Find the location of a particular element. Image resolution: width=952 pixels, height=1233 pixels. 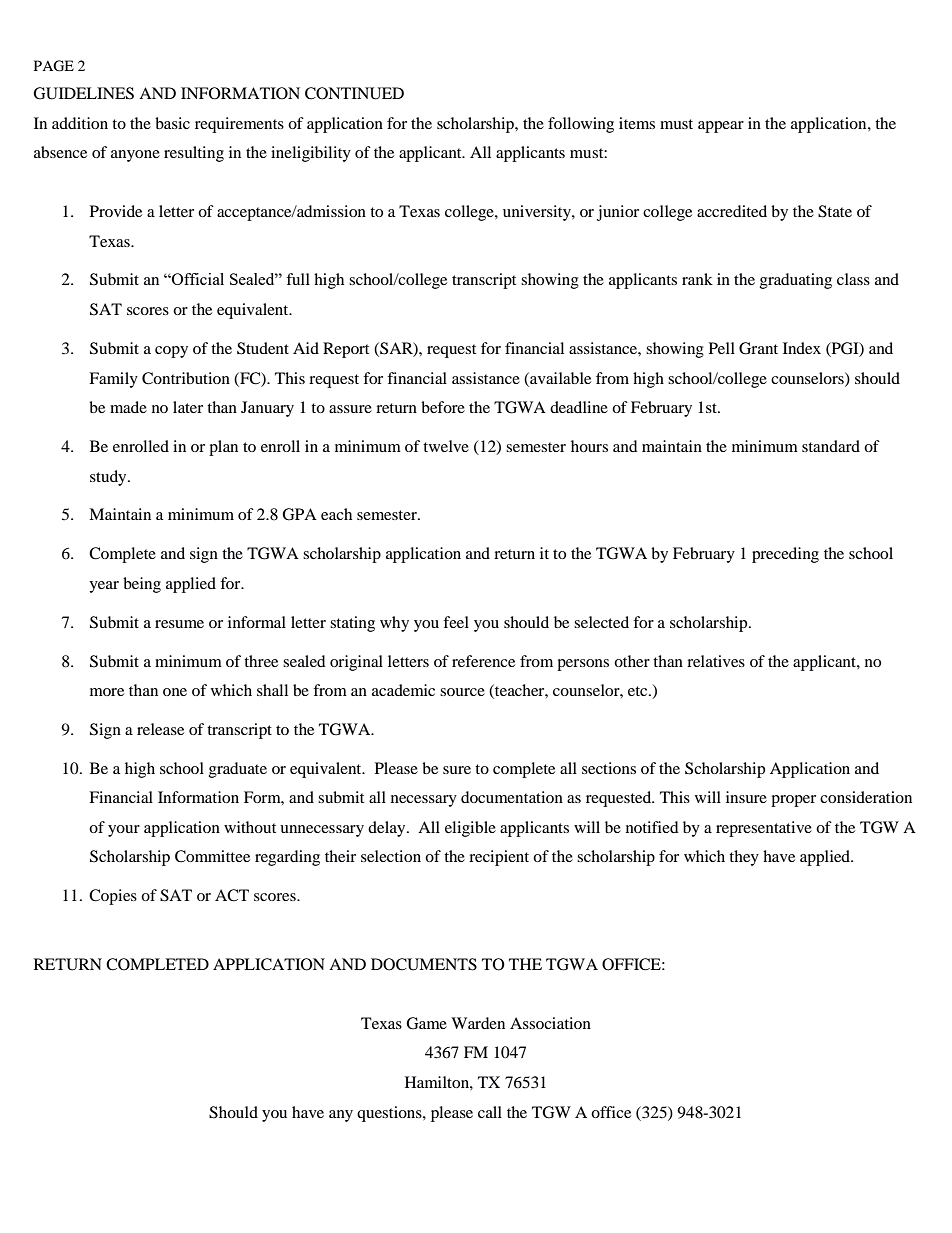

CONTINUED is located at coordinates (354, 93).
